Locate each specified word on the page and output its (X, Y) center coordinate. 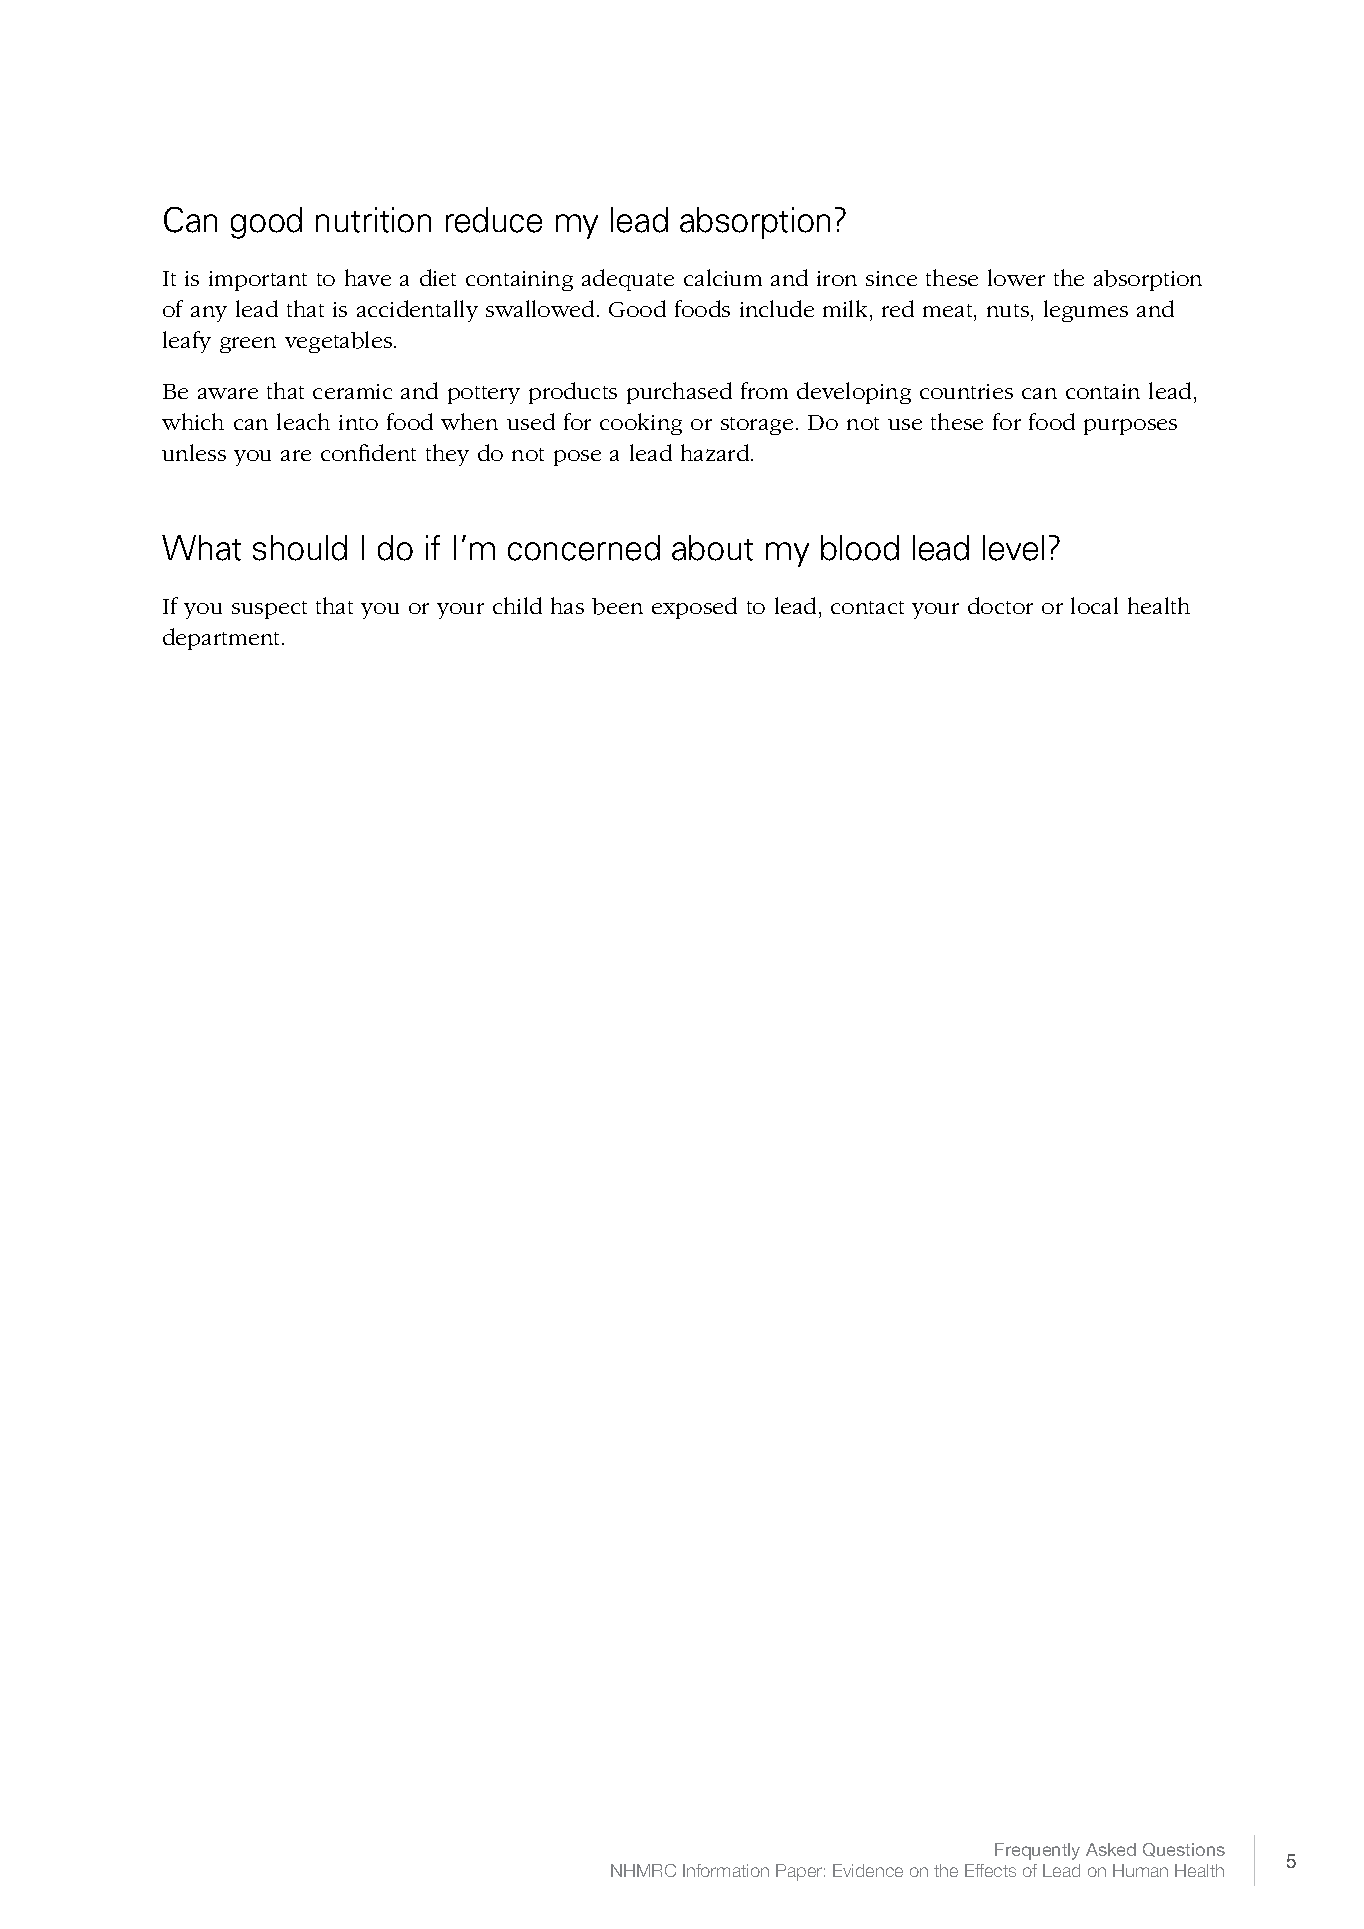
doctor (1000, 605)
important (258, 281)
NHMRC (643, 1870)
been (617, 606)
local (1094, 605)
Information (726, 1870)
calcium (723, 277)
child (517, 605)
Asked (1111, 1849)
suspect (269, 610)
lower (1016, 277)
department (223, 639)
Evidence (868, 1870)
